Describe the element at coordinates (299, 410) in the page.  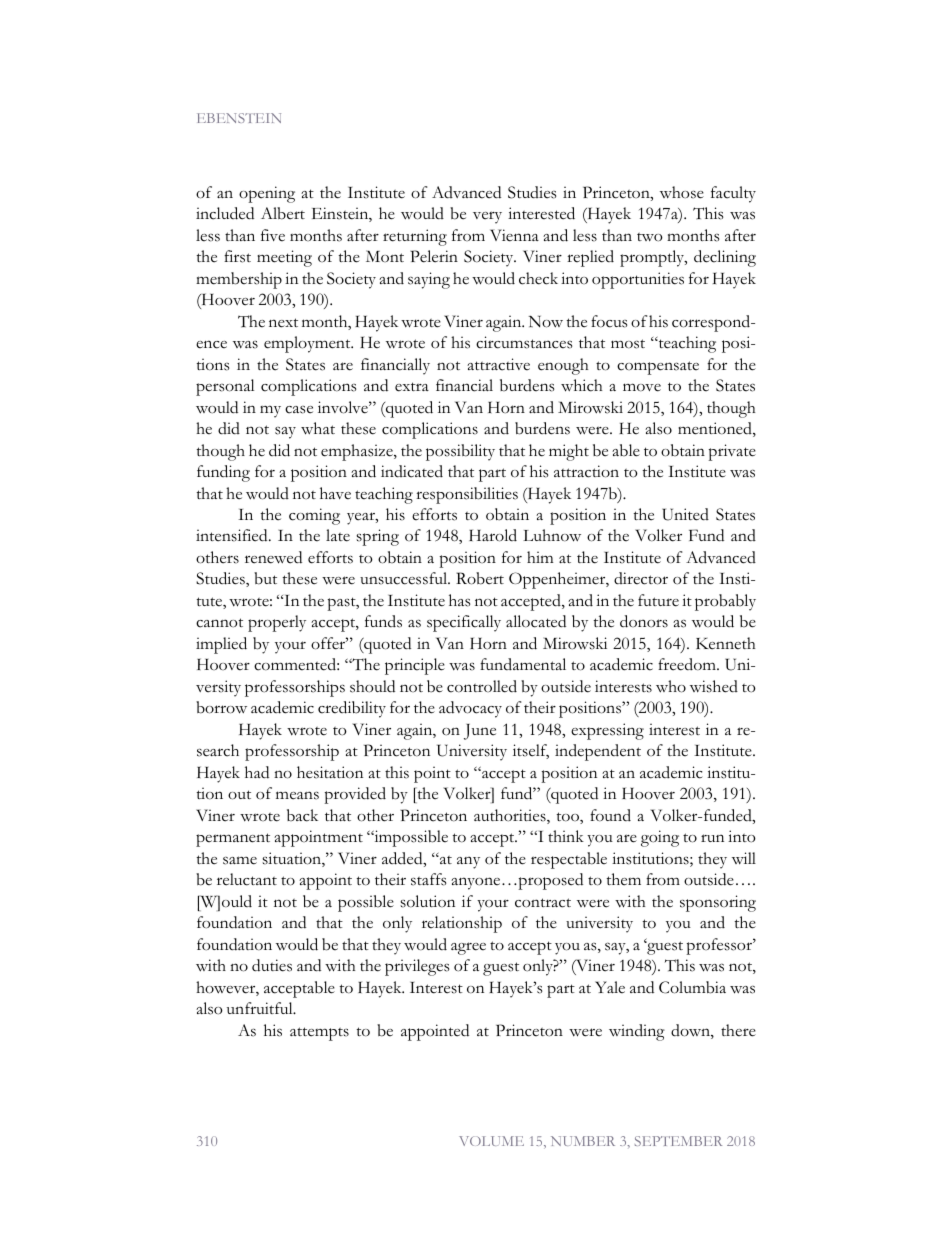
I see `case` at that location.
